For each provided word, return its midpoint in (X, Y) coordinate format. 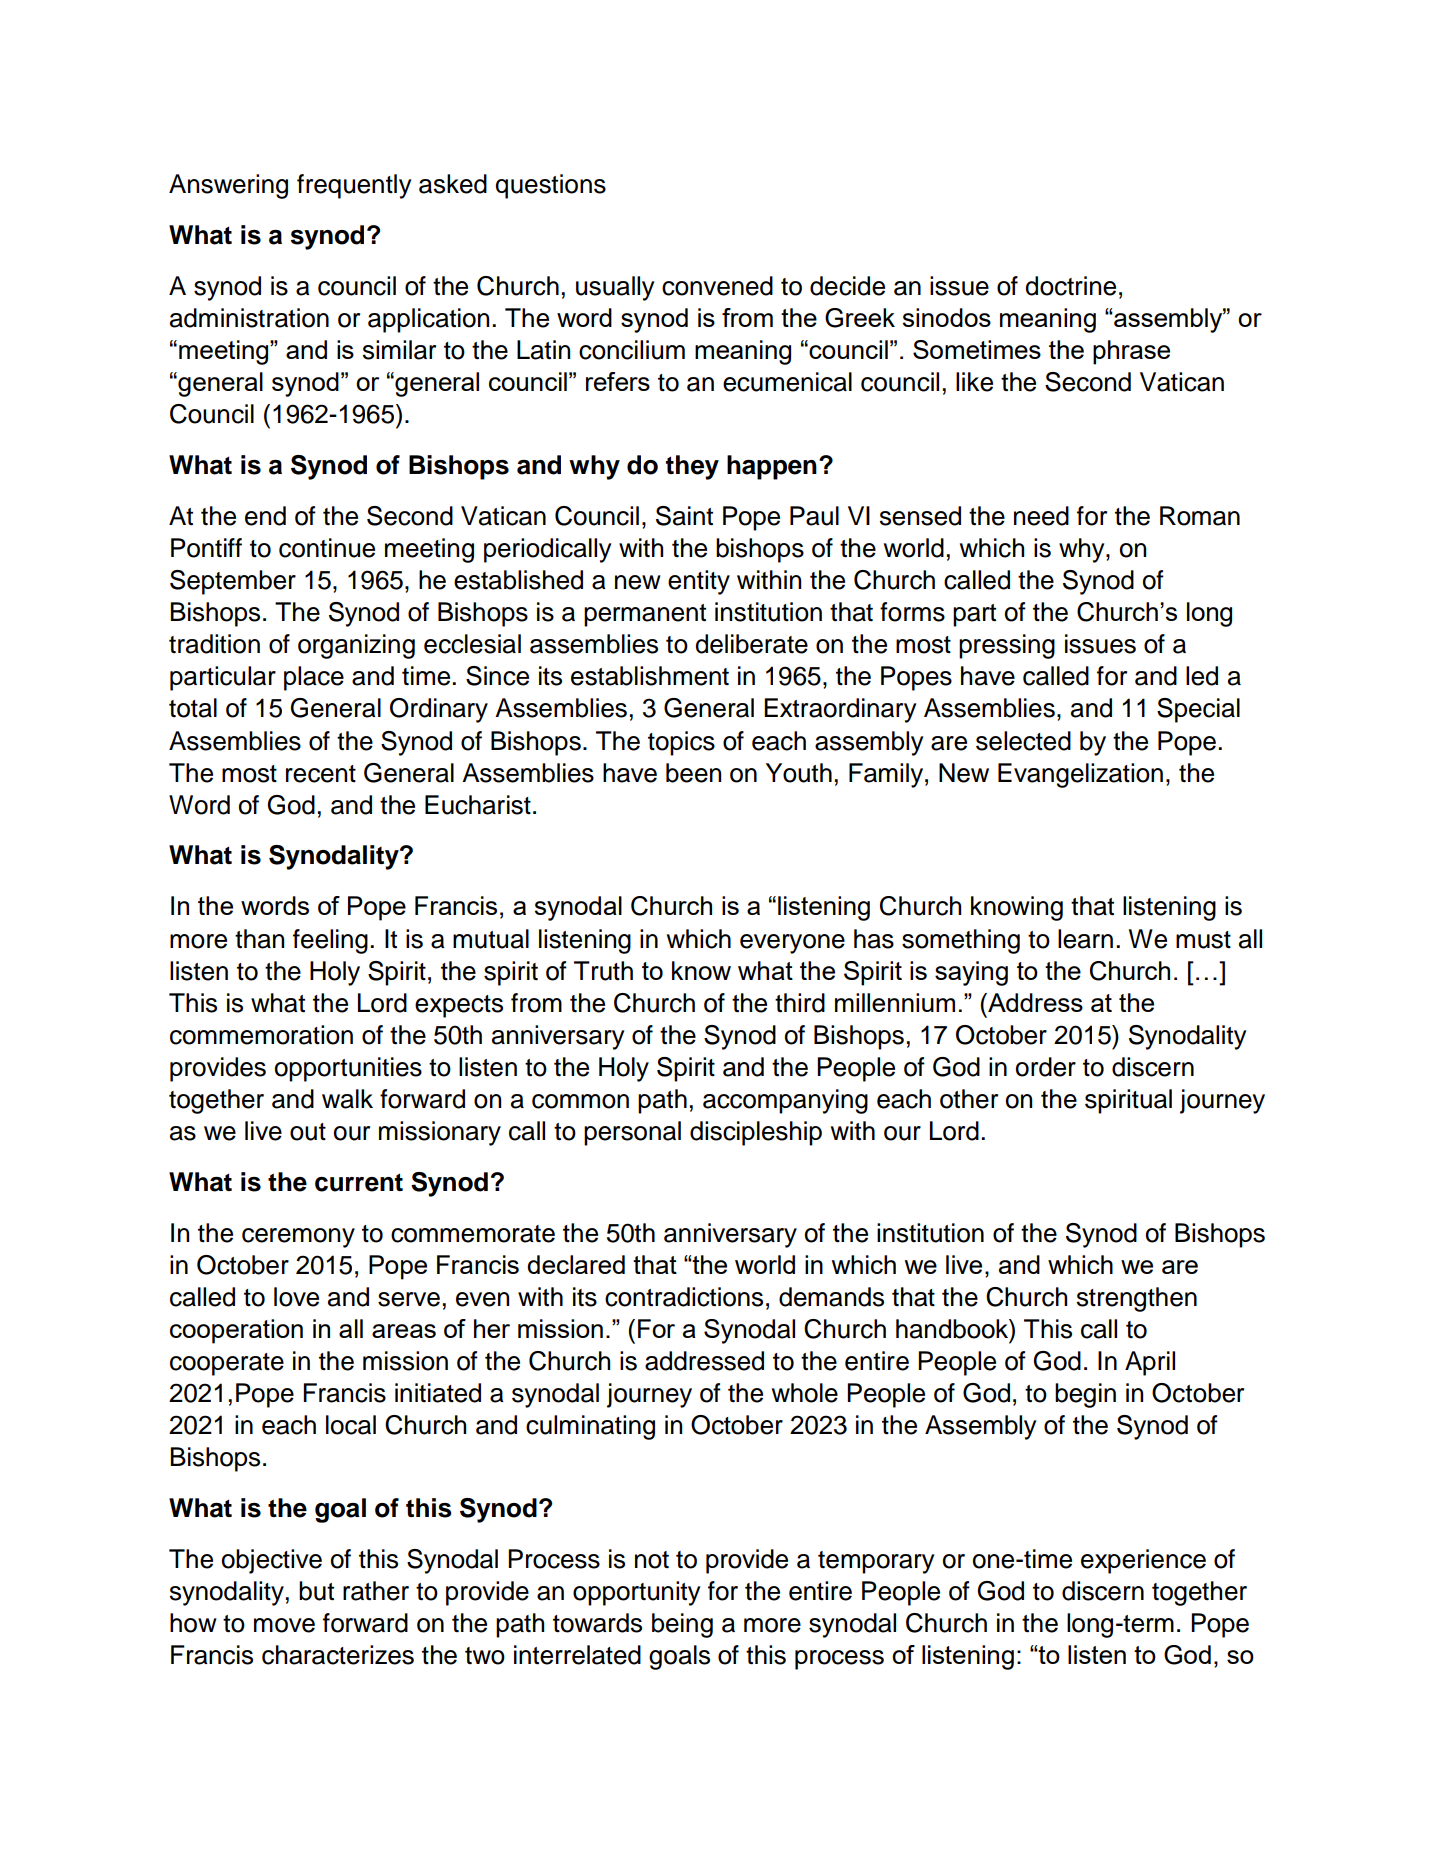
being (682, 1625)
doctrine (1070, 286)
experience (1143, 1561)
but (316, 1591)
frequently (354, 186)
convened (717, 286)
